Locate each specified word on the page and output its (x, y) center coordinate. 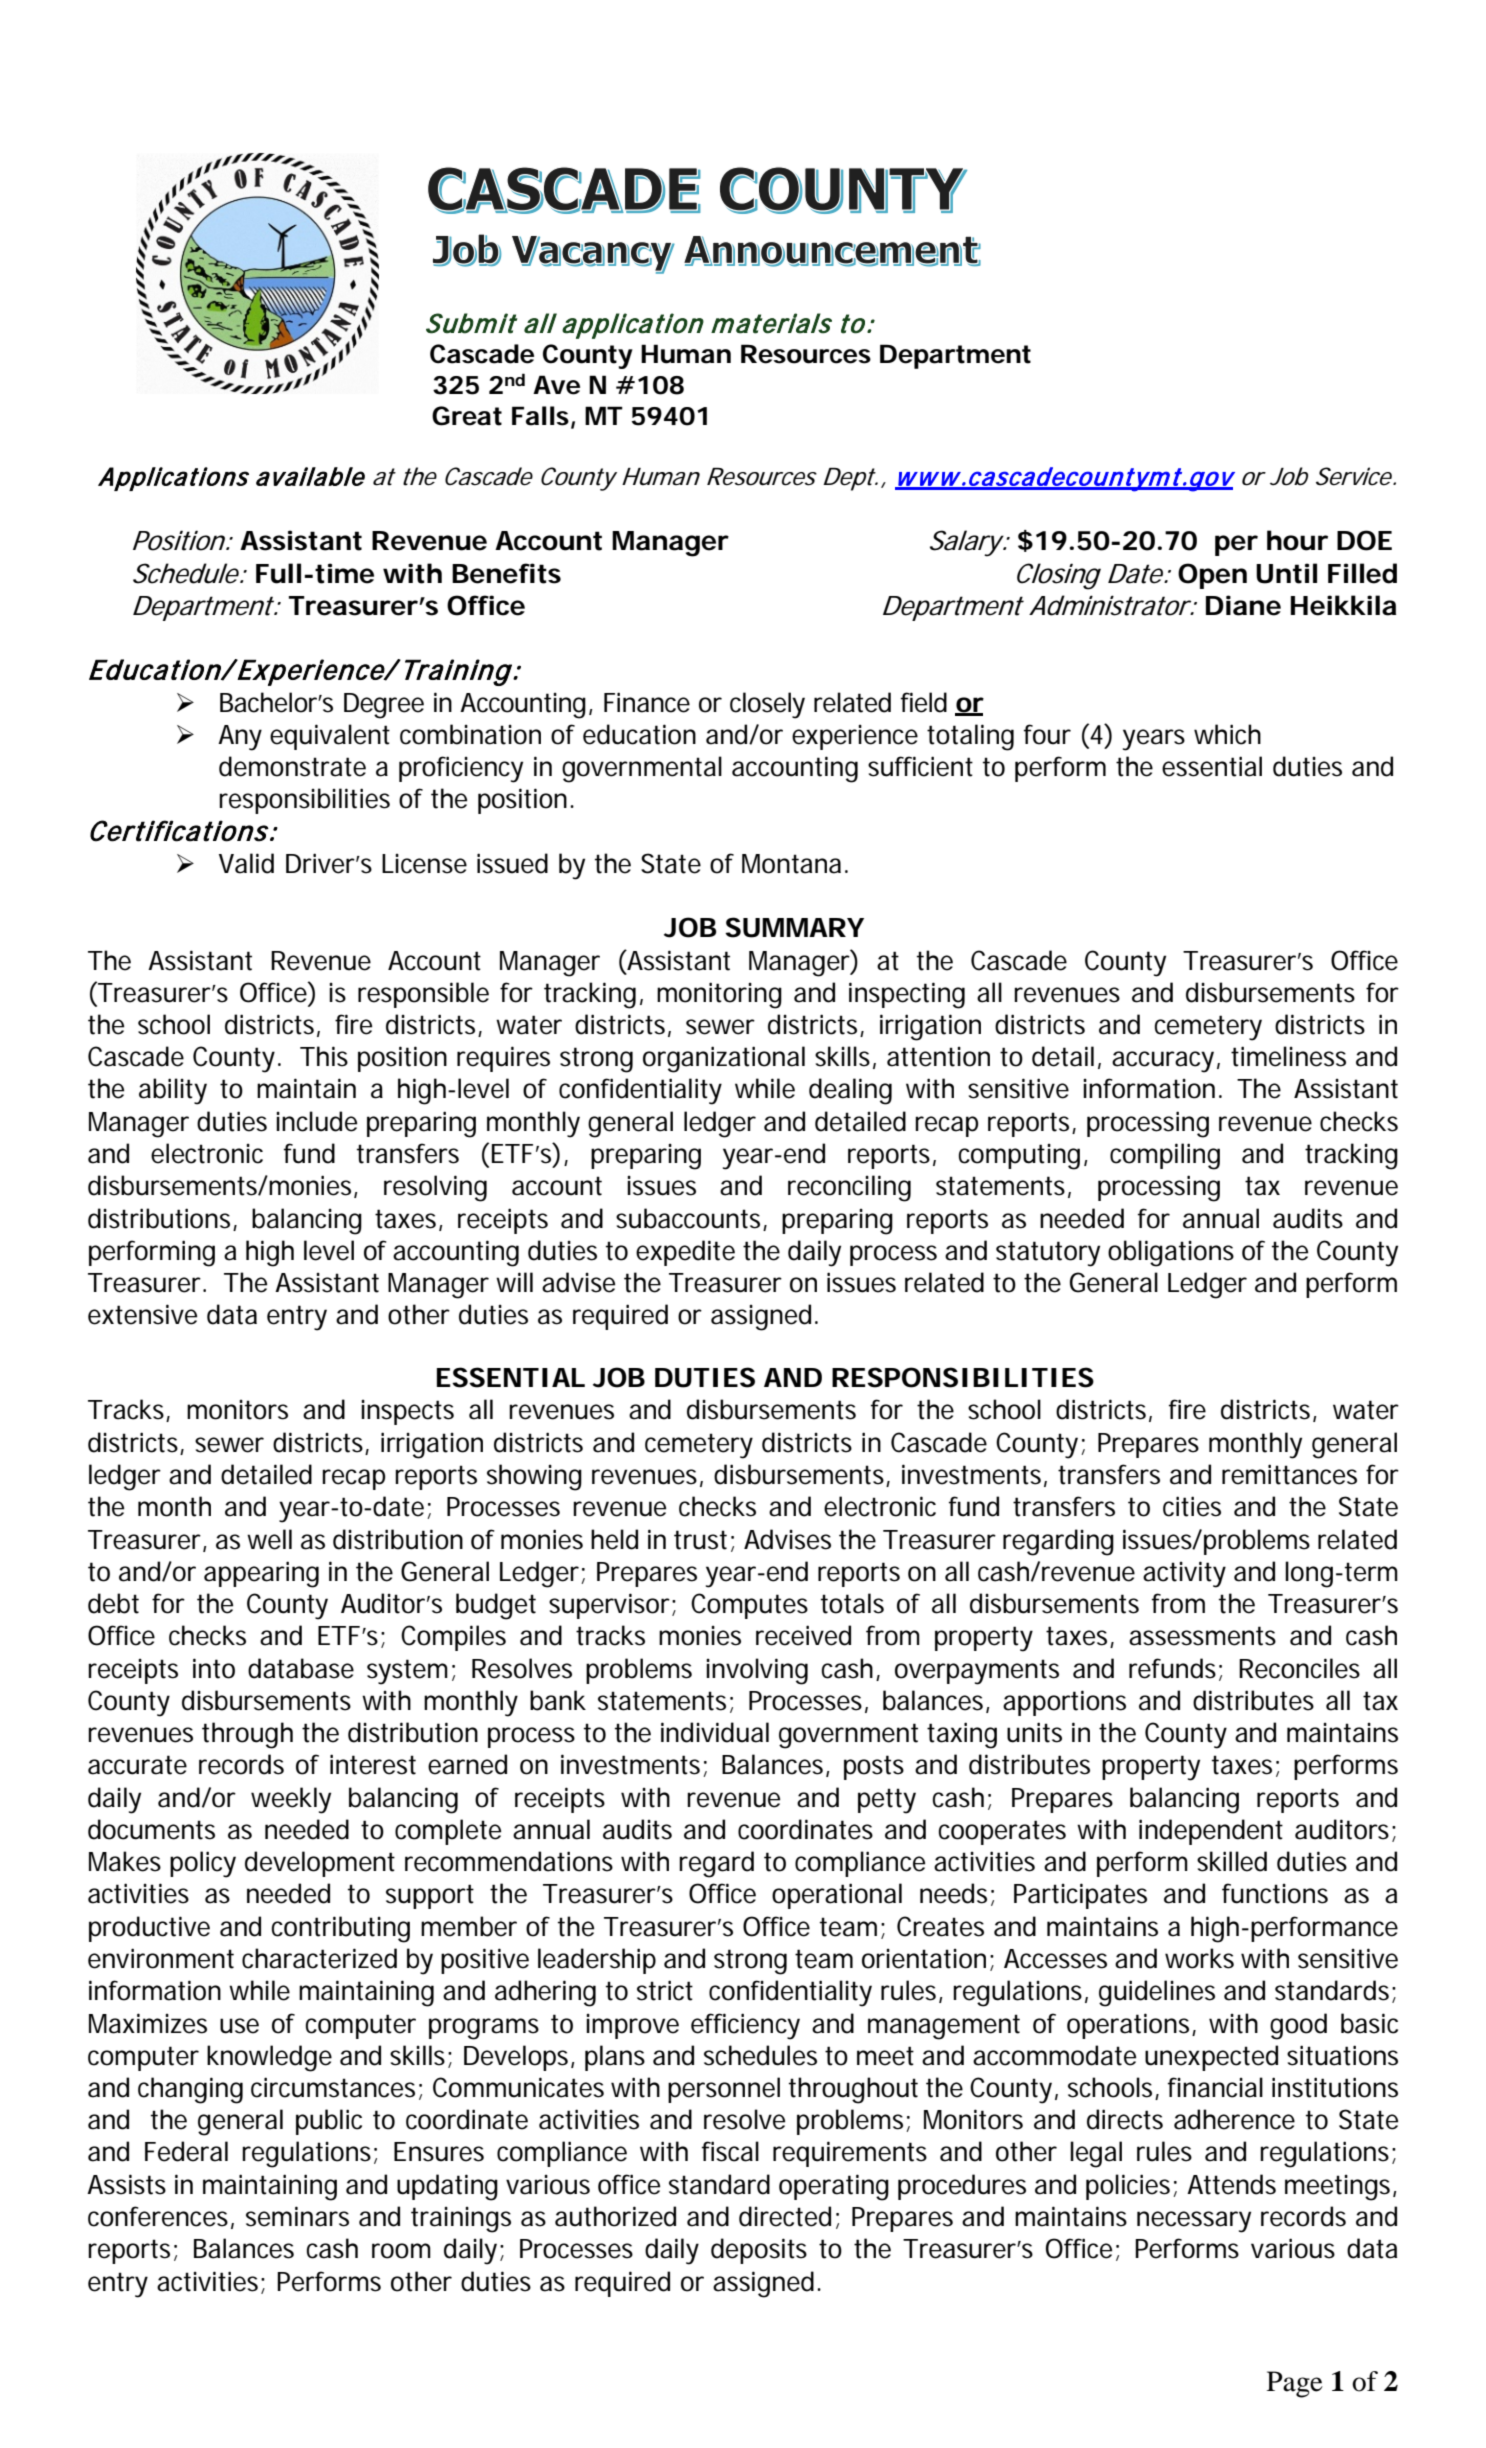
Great (467, 416)
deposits (759, 2251)
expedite (685, 1253)
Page (1295, 2384)
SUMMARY (794, 927)
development (320, 1864)
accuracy (1163, 1062)
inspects (407, 1412)
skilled (1232, 1861)
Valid (246, 863)
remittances (1289, 1474)
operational (837, 1896)
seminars (297, 2216)
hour (1297, 540)
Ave (556, 385)
